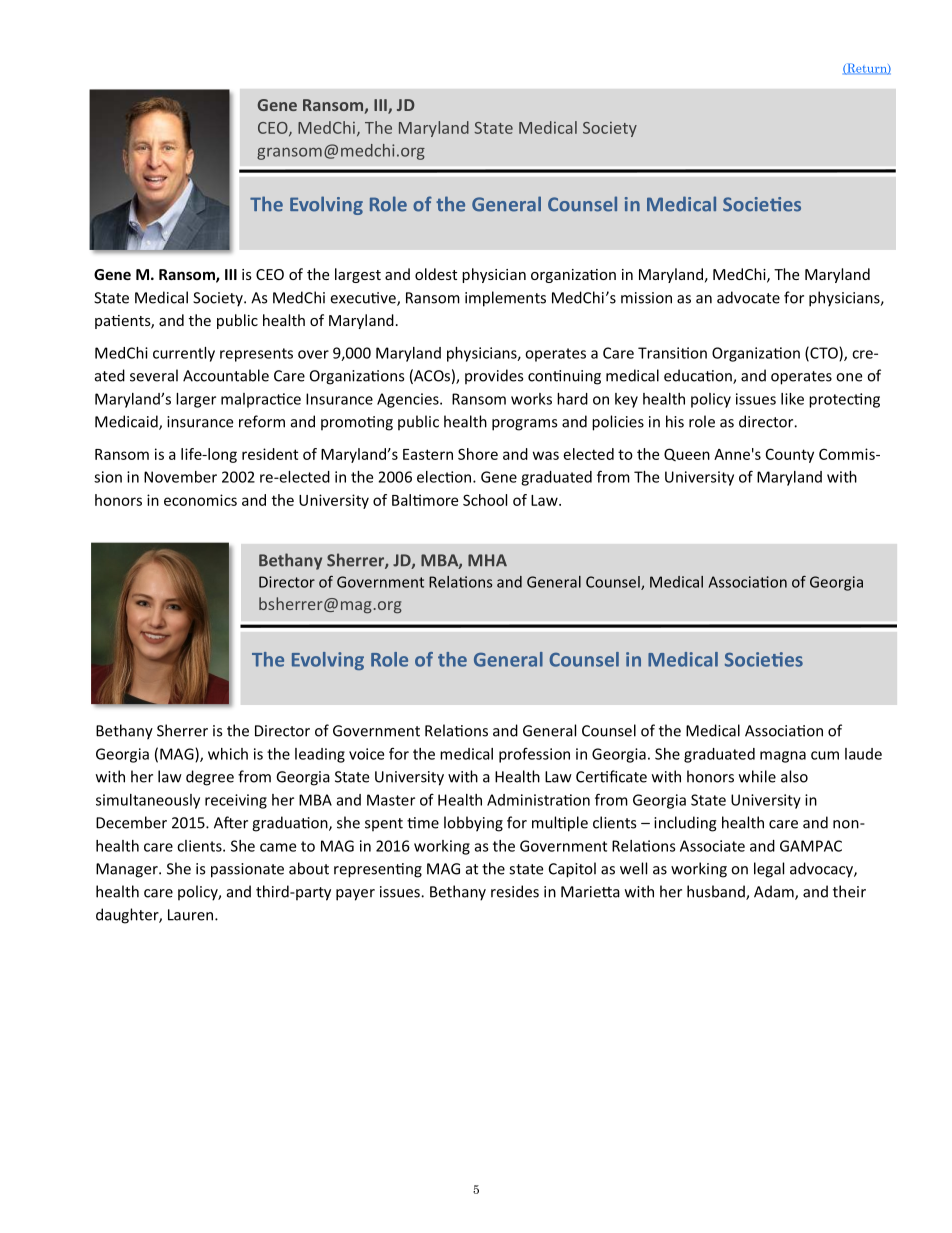 The width and height of the screenshot is (952, 1233). I want to click on School, so click(485, 500).
